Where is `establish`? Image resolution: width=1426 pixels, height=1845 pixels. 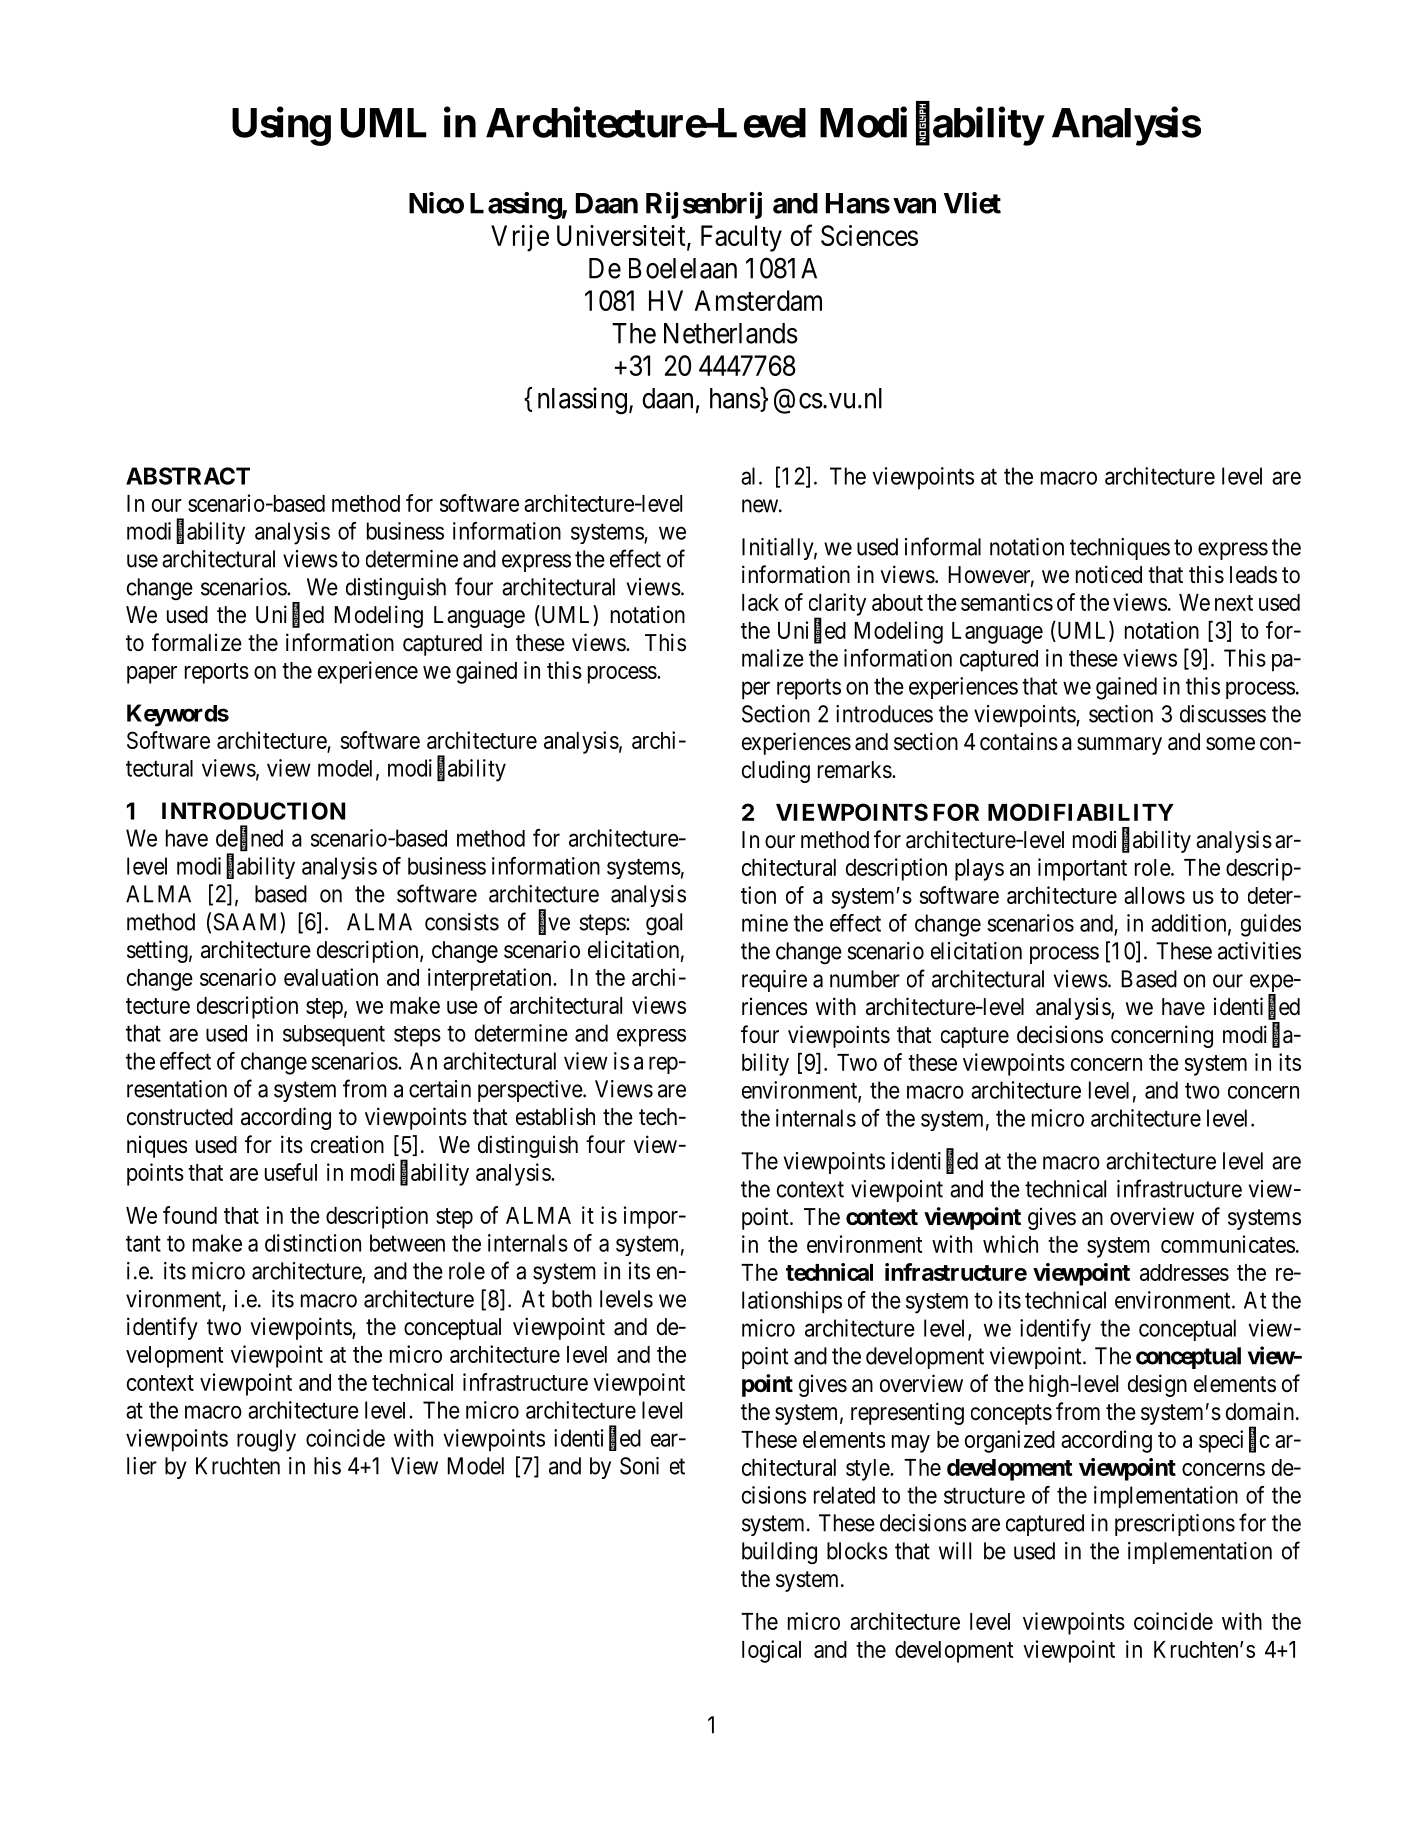 establish is located at coordinates (555, 1116).
